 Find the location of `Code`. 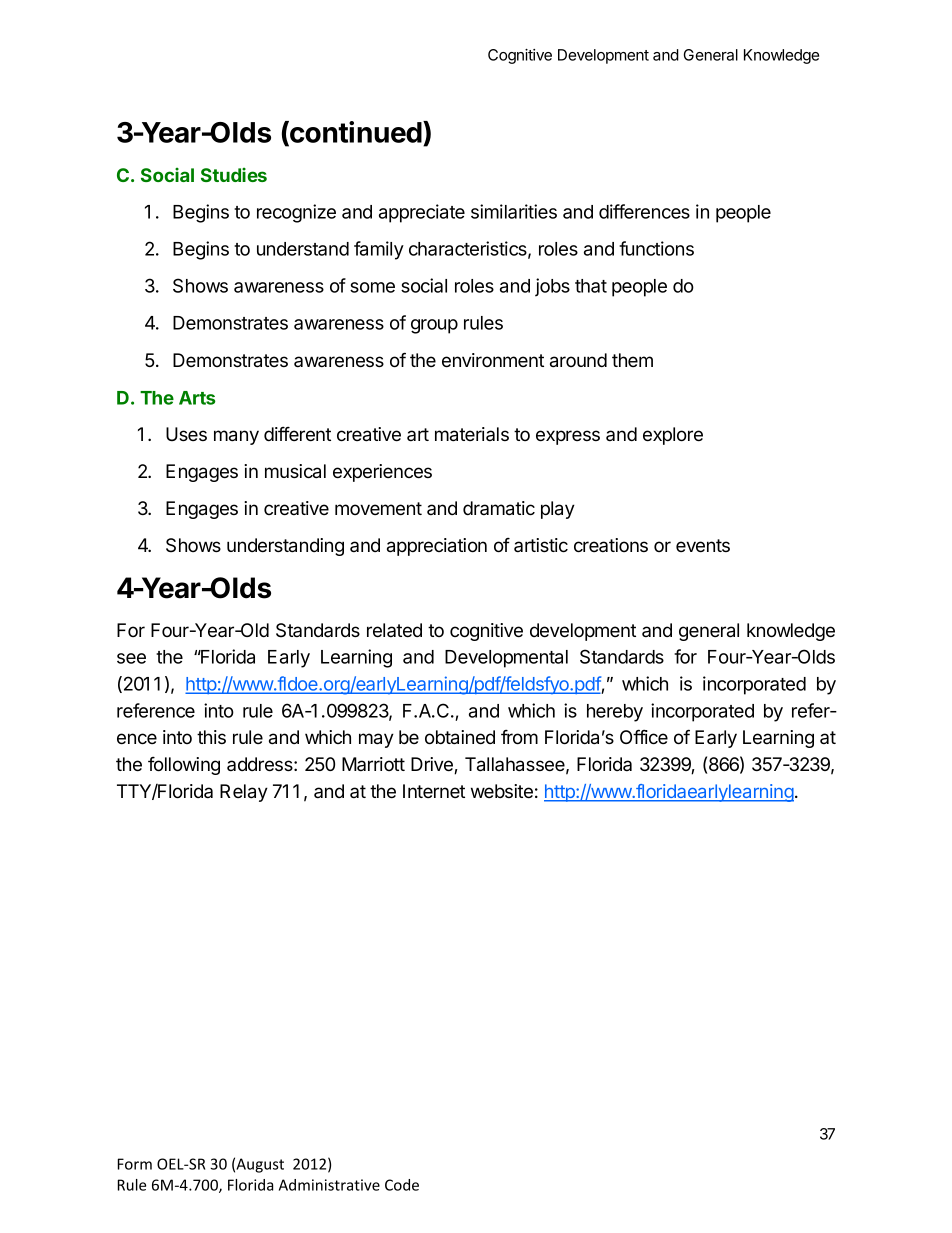

Code is located at coordinates (402, 1185).
